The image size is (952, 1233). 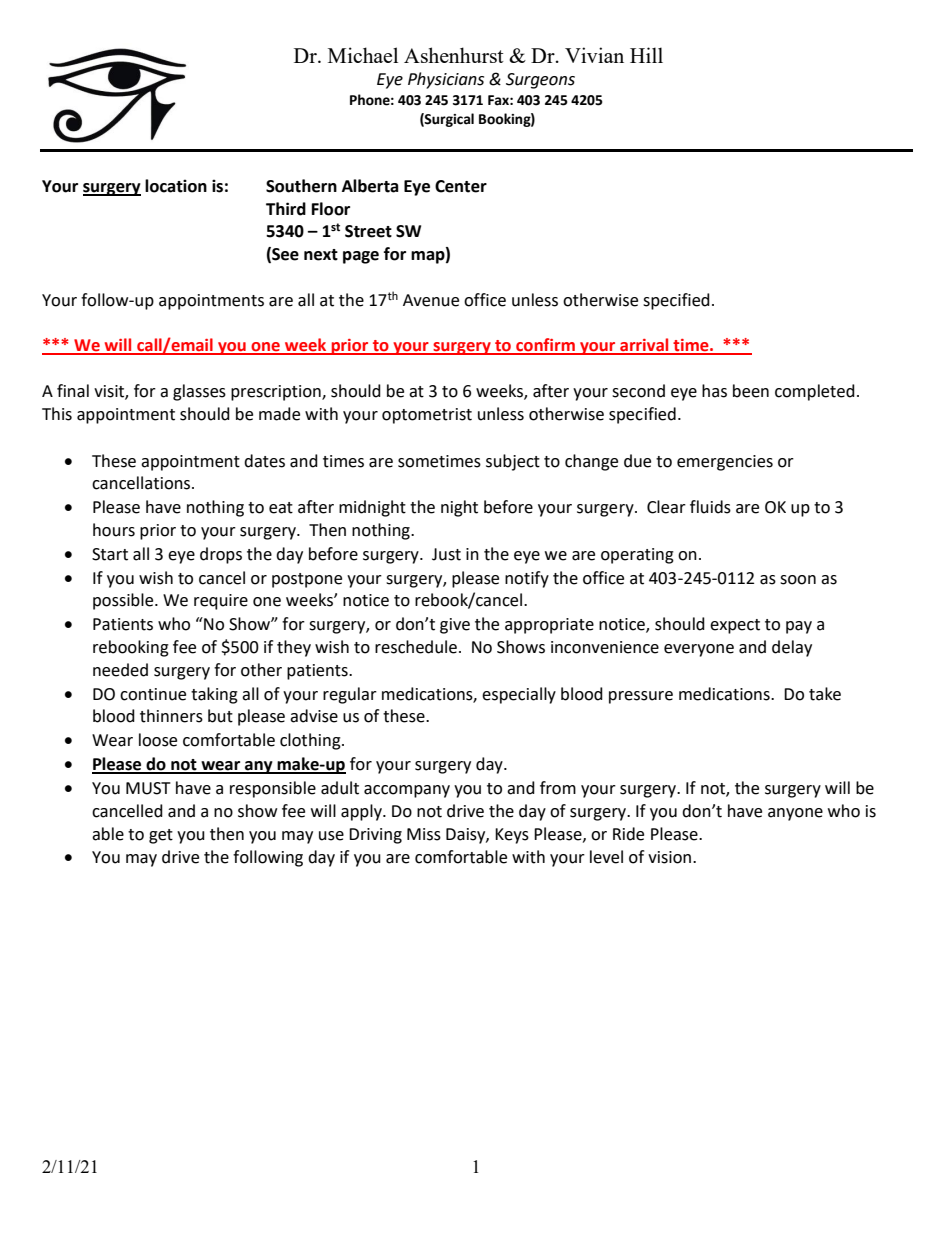 What do you see at coordinates (725, 463) in the page?
I see `emergencies` at bounding box center [725, 463].
